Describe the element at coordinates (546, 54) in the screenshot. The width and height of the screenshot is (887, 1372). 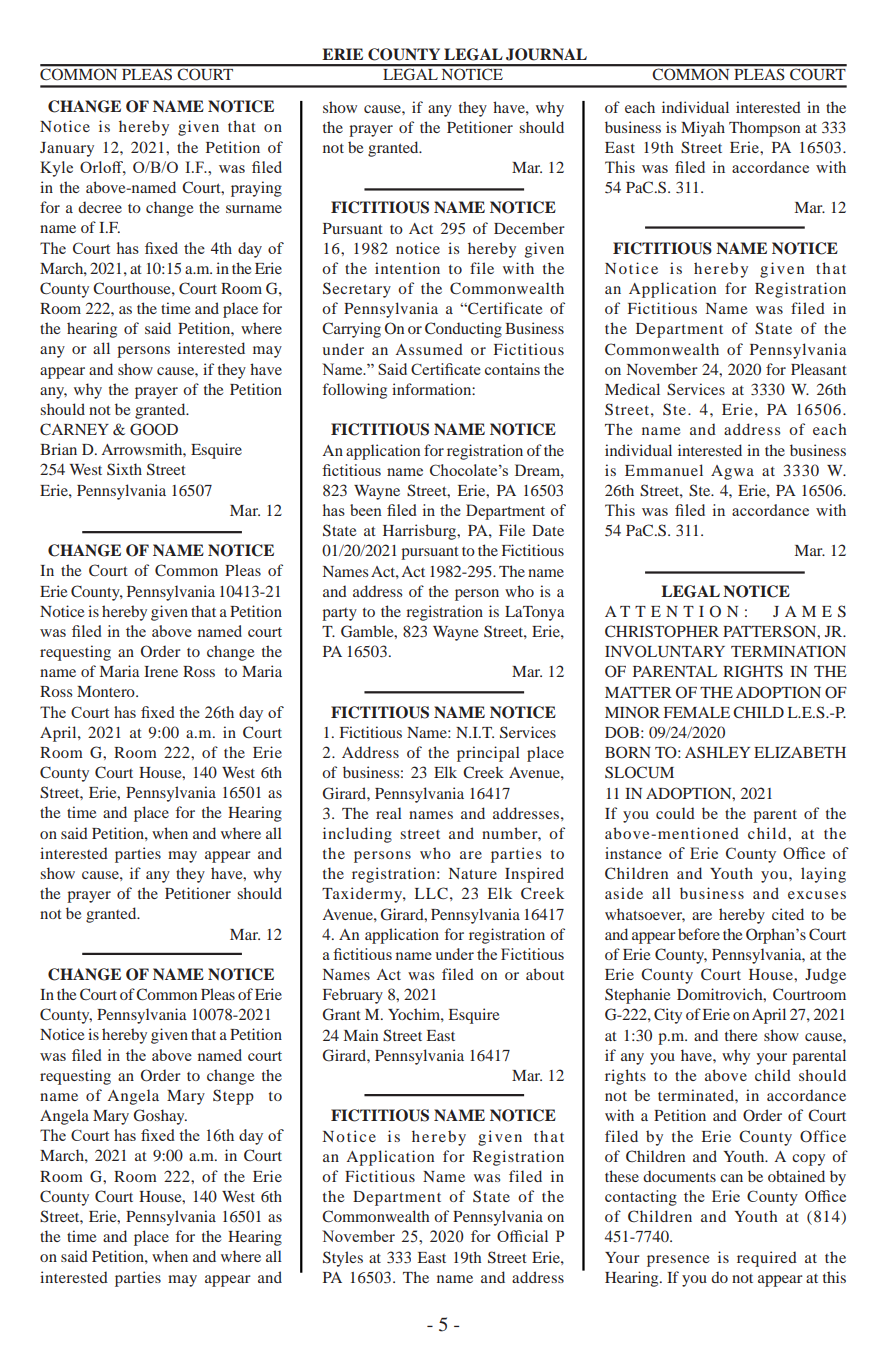
I see `JOURNAL` at that location.
